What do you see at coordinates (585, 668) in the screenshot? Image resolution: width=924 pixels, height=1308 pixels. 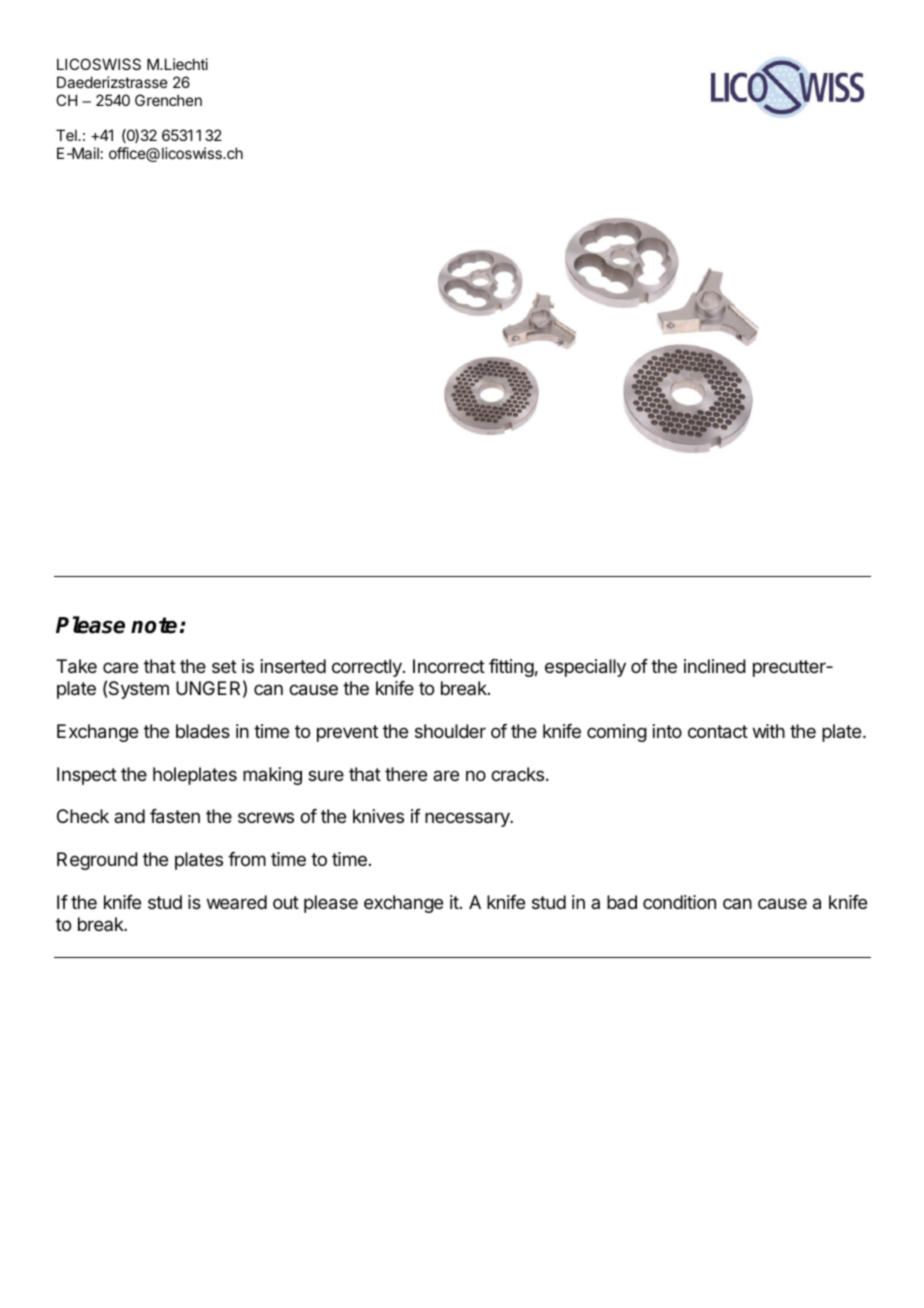 I see `especially` at bounding box center [585, 668].
